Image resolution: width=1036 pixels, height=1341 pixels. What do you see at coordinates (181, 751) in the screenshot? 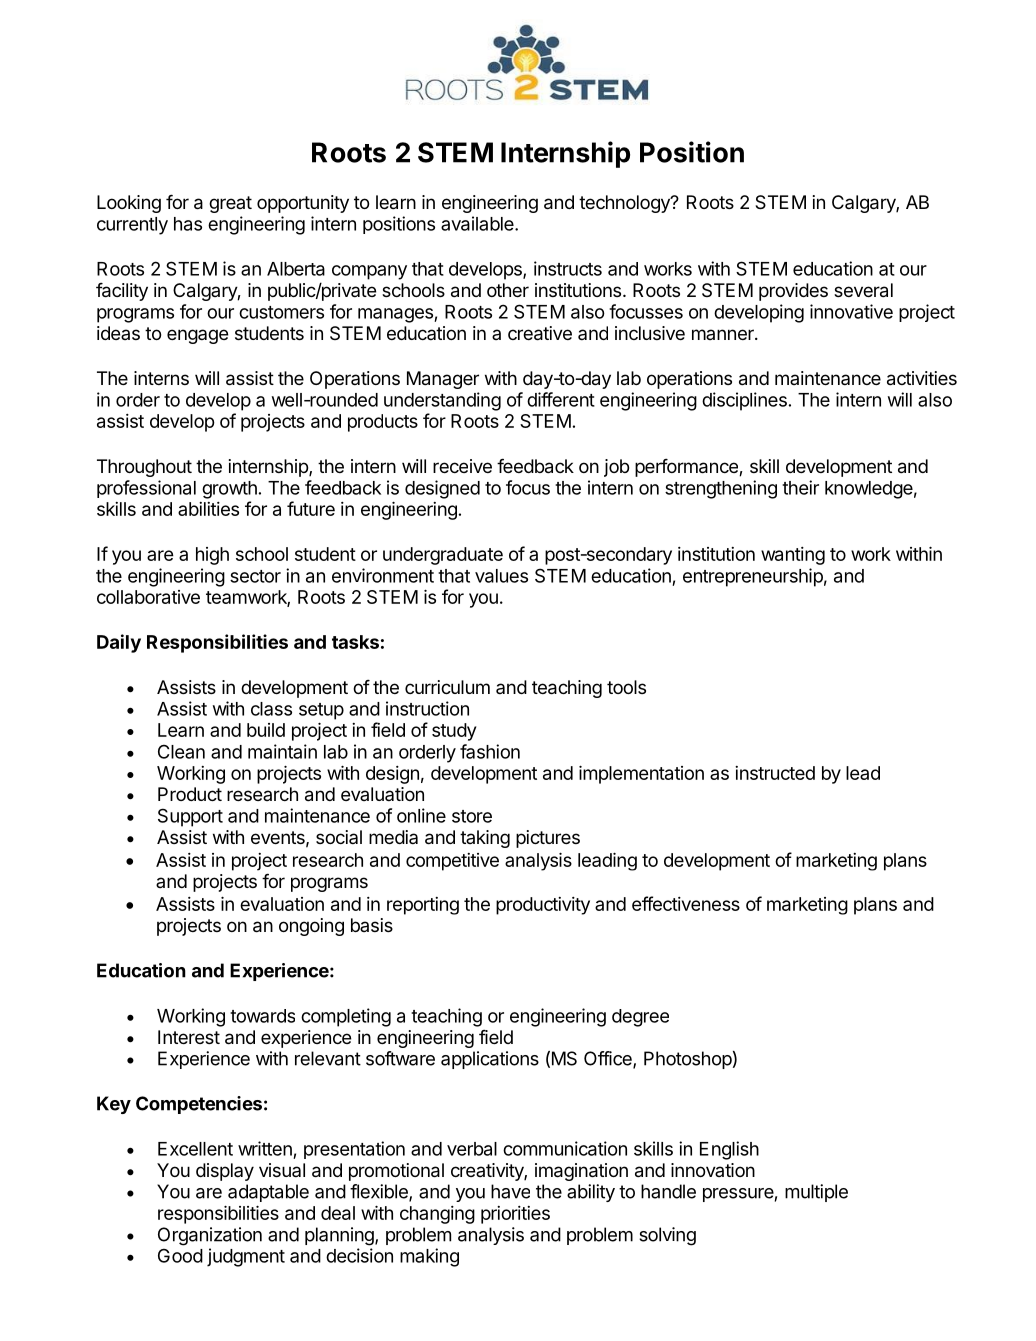
I see `Clean` at bounding box center [181, 751].
